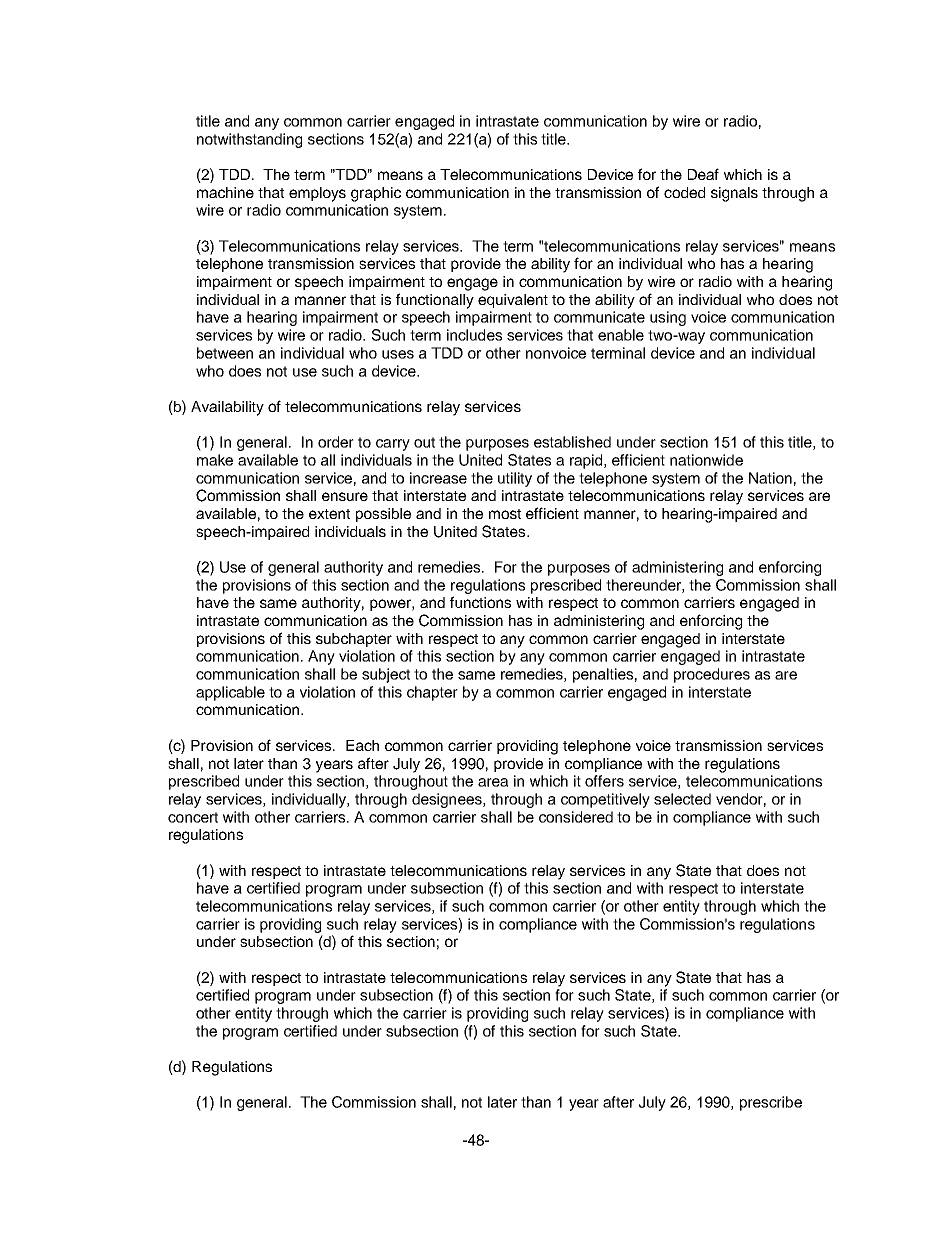 Image resolution: width=952 pixels, height=1233 pixels. Describe the element at coordinates (474, 335) in the image. I see `includes` at that location.
